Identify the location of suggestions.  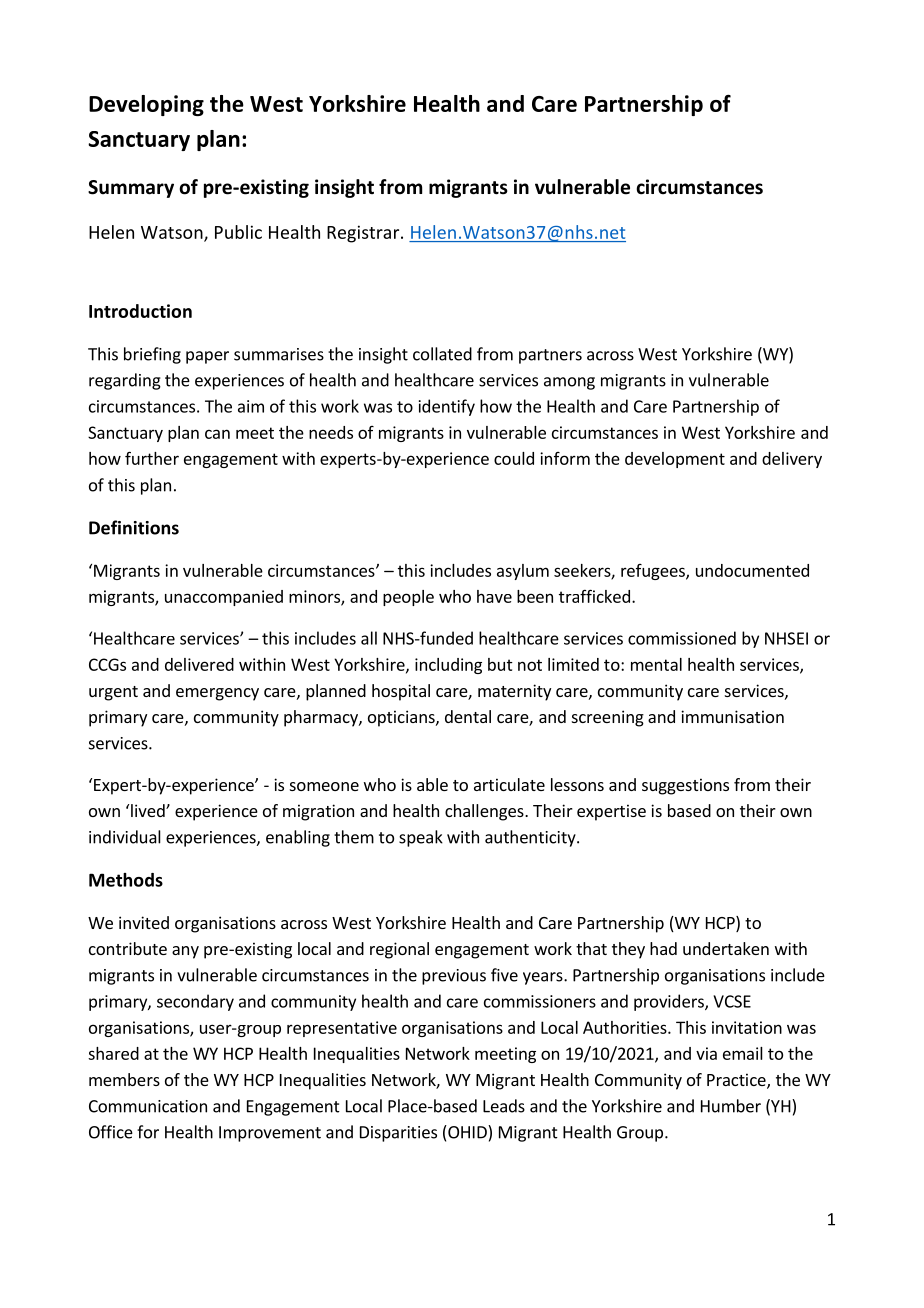
(685, 786).
